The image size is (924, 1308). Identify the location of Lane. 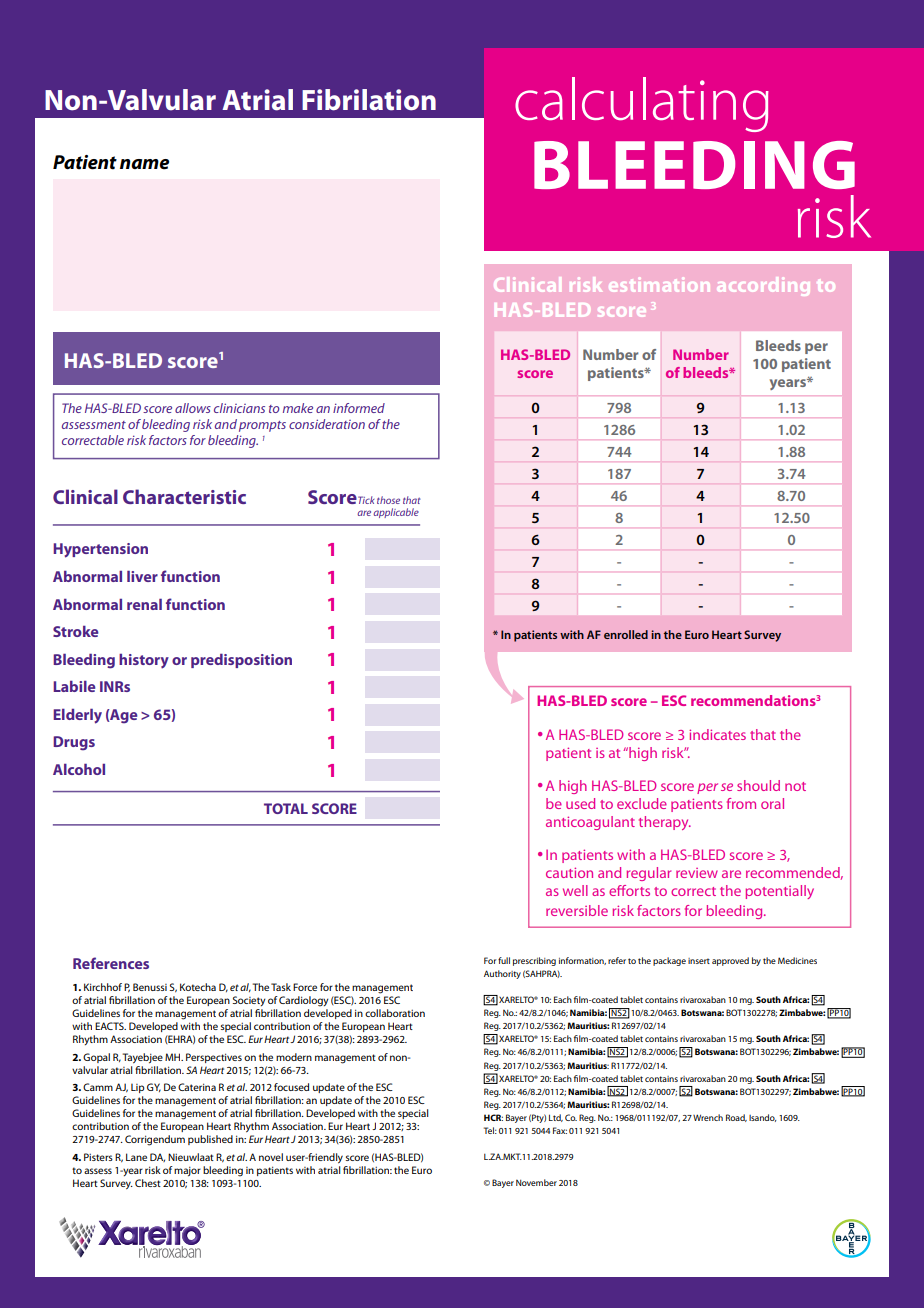
(136, 1157).
